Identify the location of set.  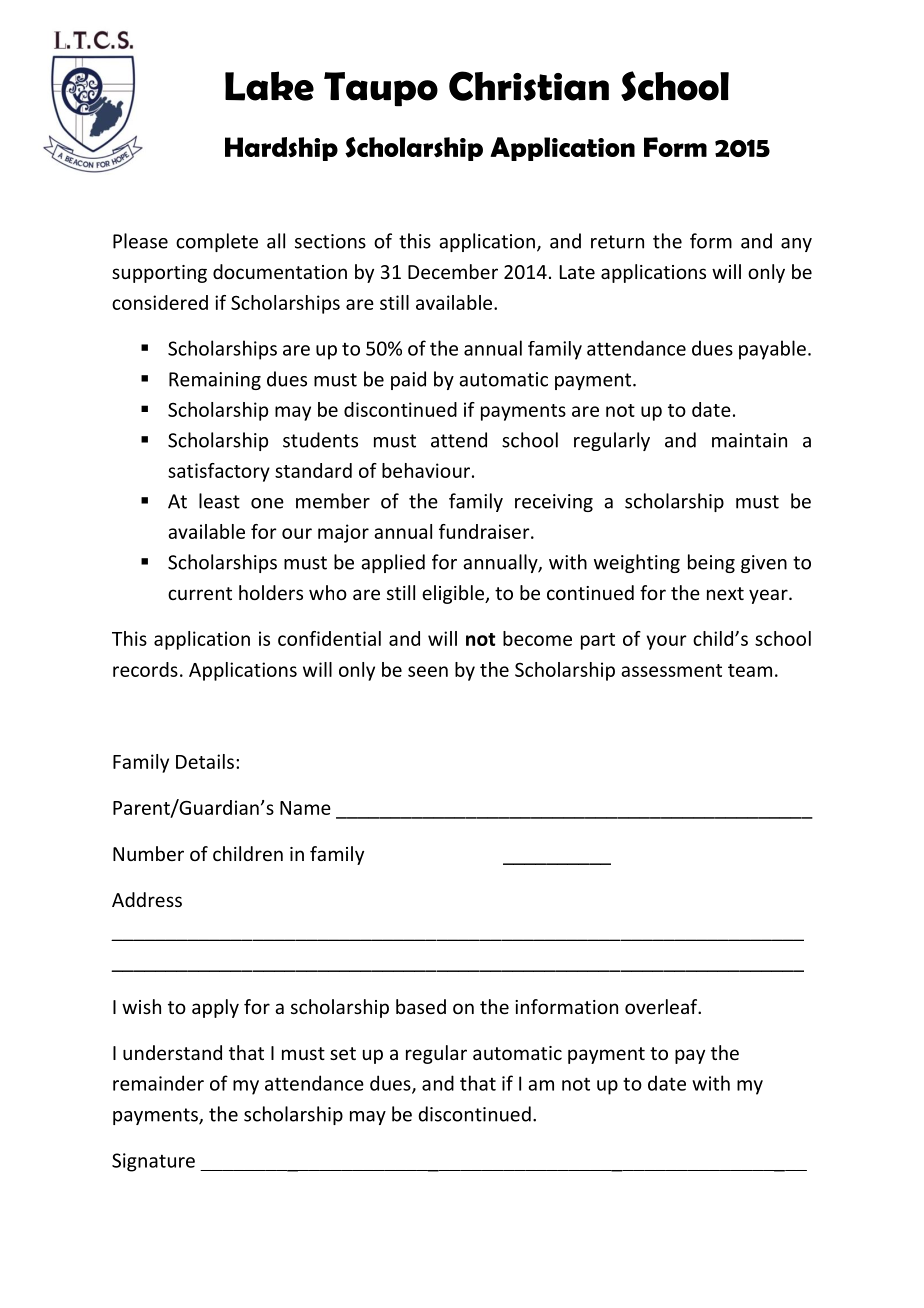
(343, 1053).
